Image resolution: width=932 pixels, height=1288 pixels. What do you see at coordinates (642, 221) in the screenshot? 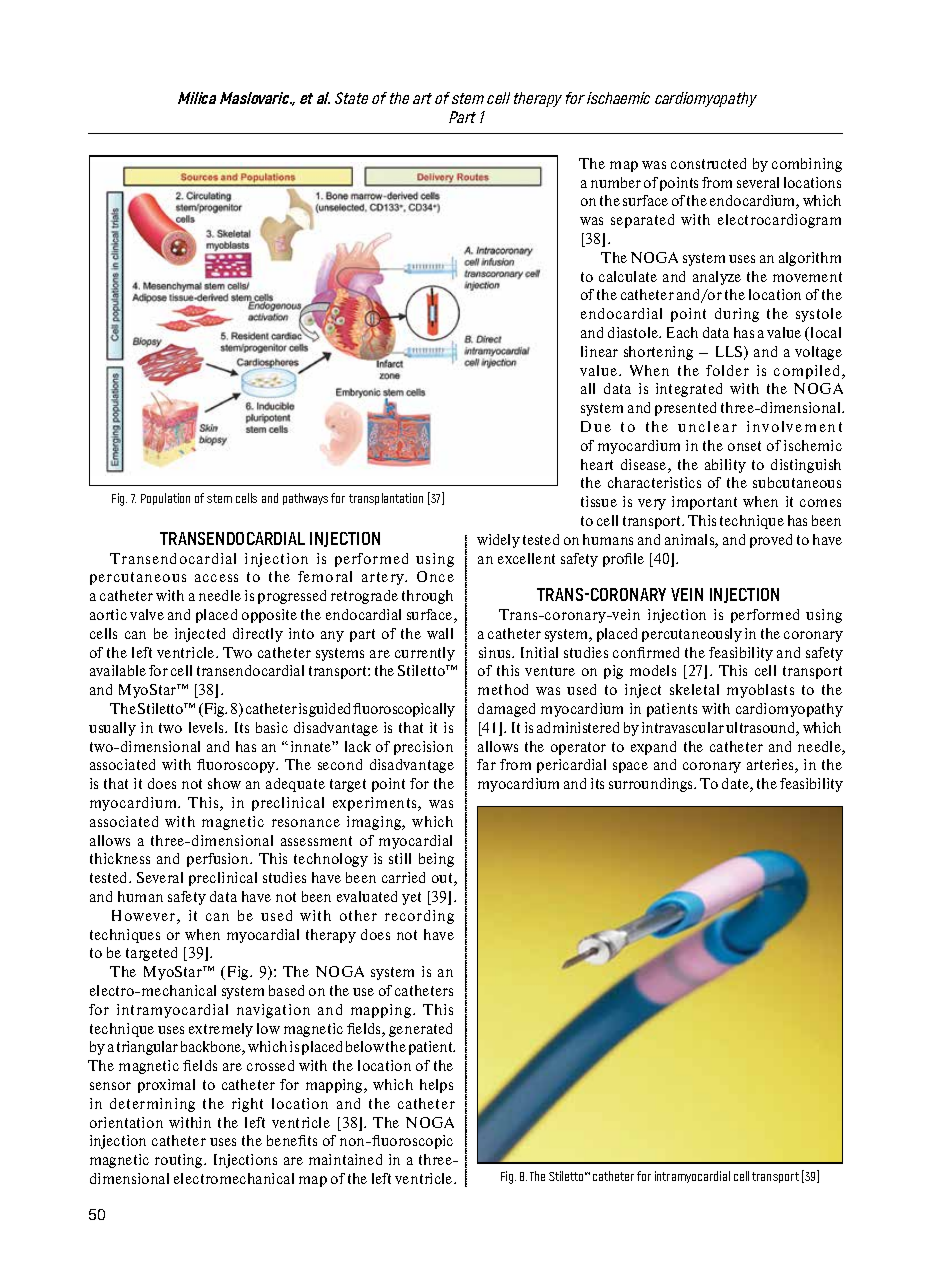
I see `separated` at bounding box center [642, 221].
